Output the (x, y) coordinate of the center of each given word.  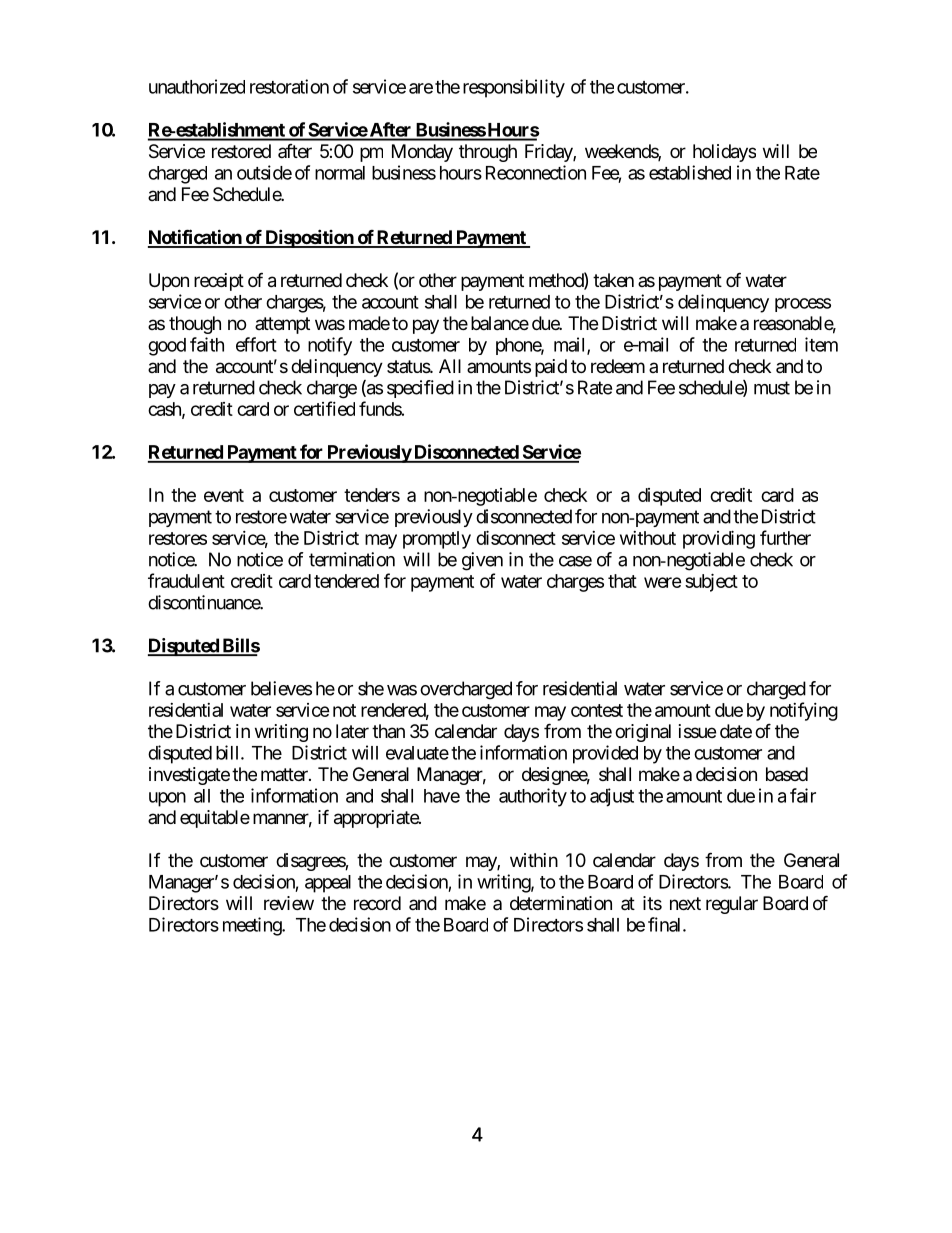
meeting (253, 926)
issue (697, 731)
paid (551, 368)
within (534, 860)
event (224, 495)
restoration (289, 86)
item (821, 344)
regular (732, 905)
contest (597, 710)
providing (719, 539)
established (690, 172)
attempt (282, 325)
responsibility (514, 88)
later (352, 731)
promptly (437, 540)
